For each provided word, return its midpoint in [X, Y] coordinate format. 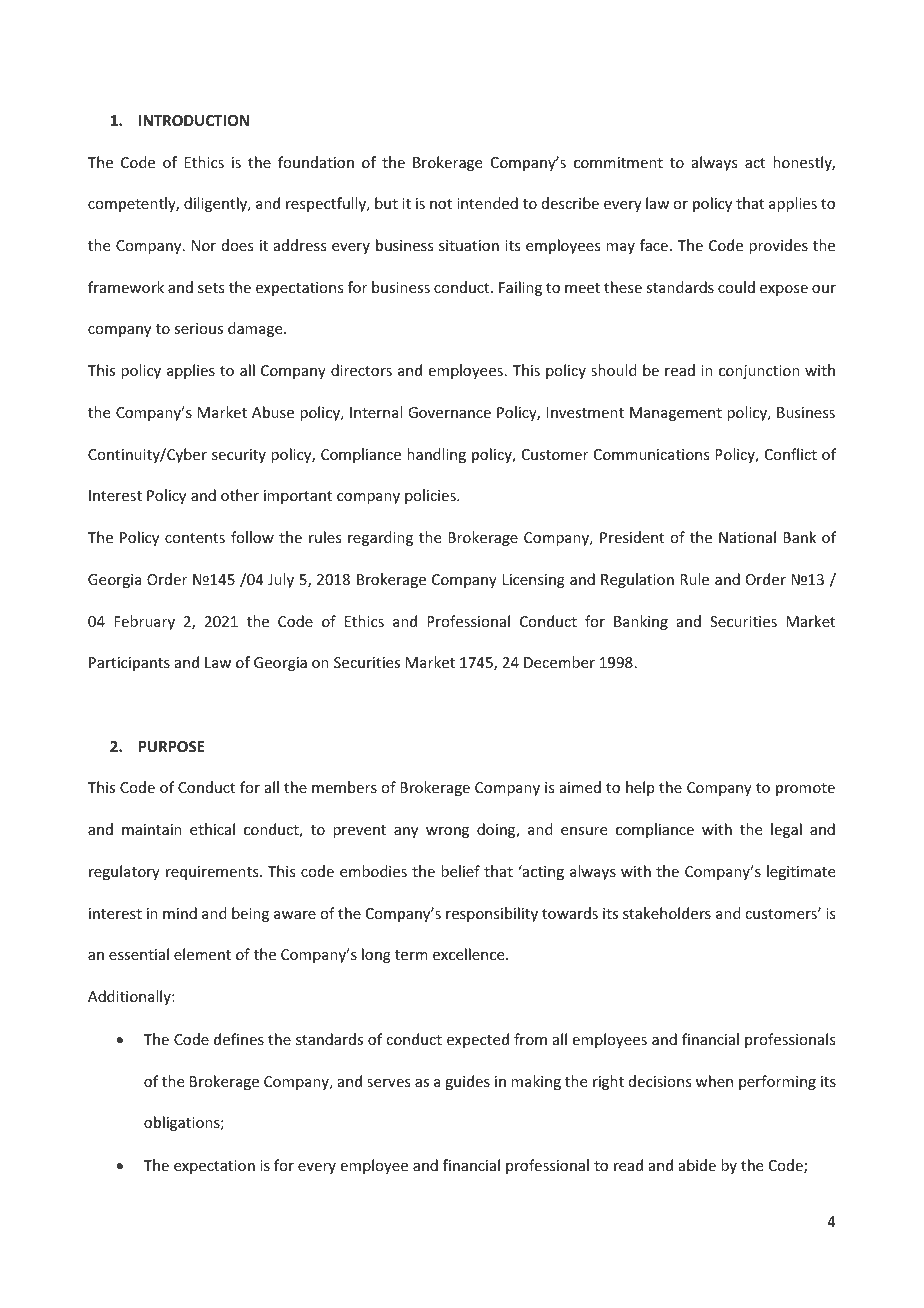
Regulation [637, 580]
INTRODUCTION [194, 120]
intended [487, 203]
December [559, 662]
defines [239, 1039]
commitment [618, 162]
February [144, 622]
